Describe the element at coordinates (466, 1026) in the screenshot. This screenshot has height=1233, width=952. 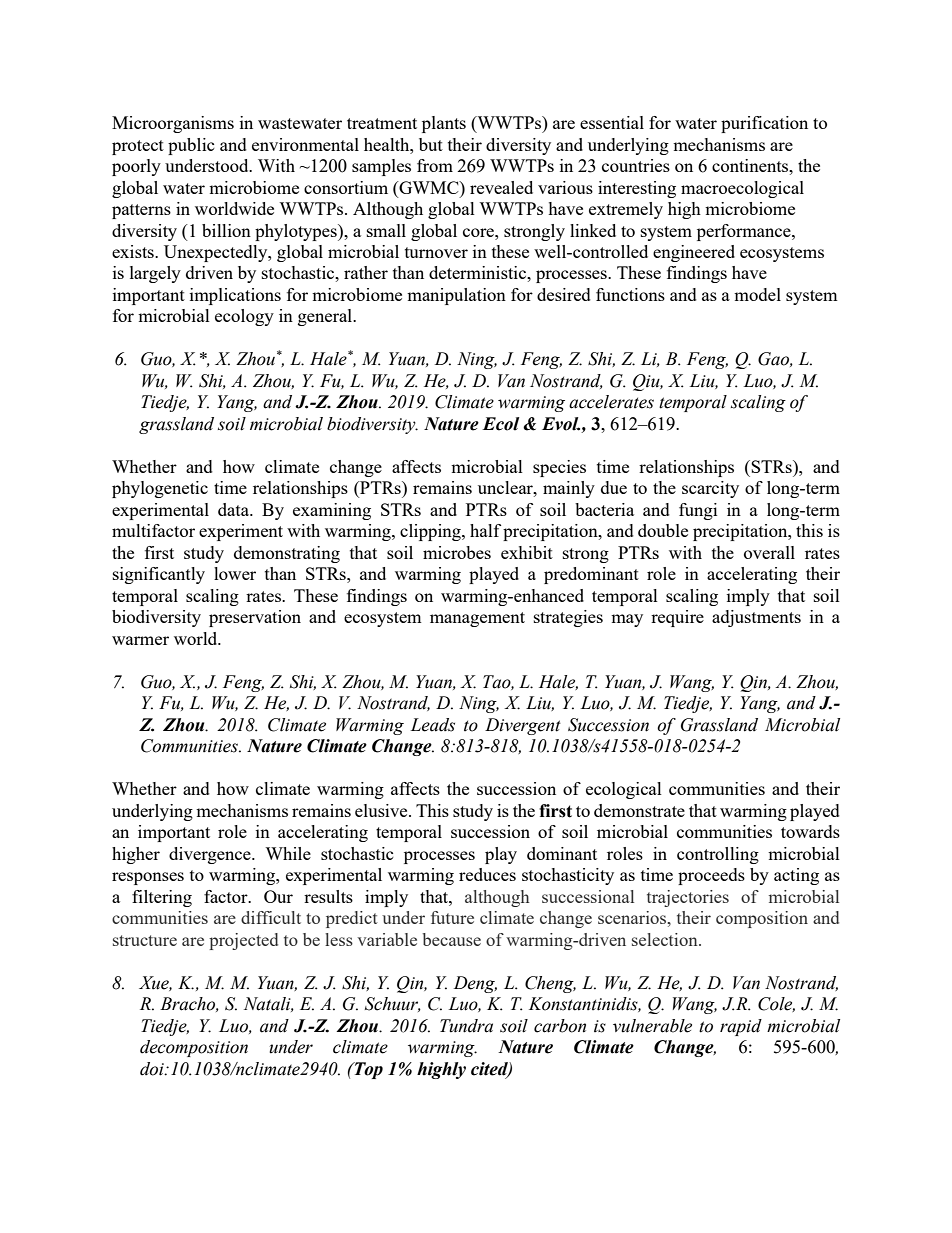
I see `Tundra` at that location.
